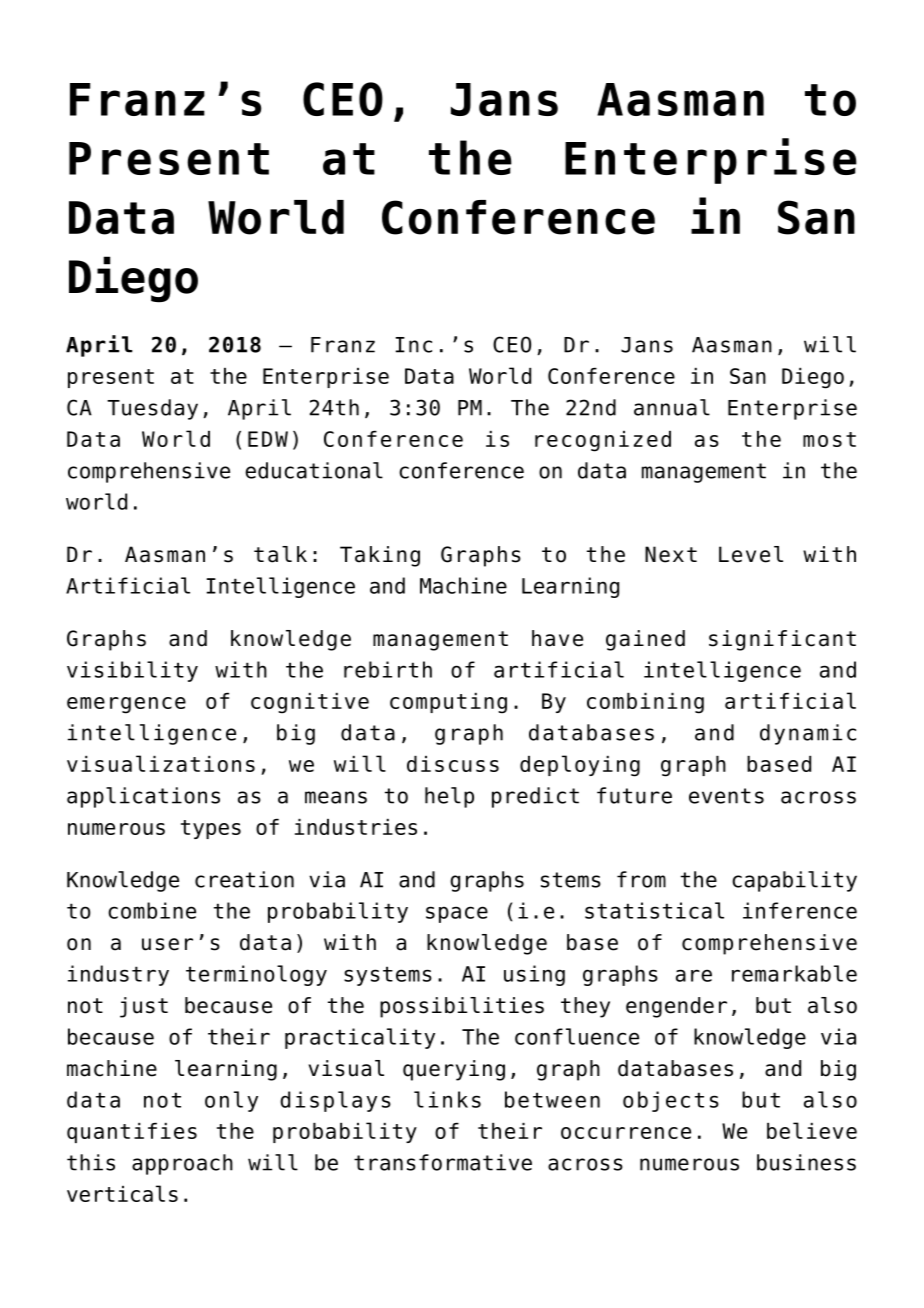 This screenshot has width=924, height=1308. Describe the element at coordinates (182, 1164) in the screenshot. I see `approach` at that location.
